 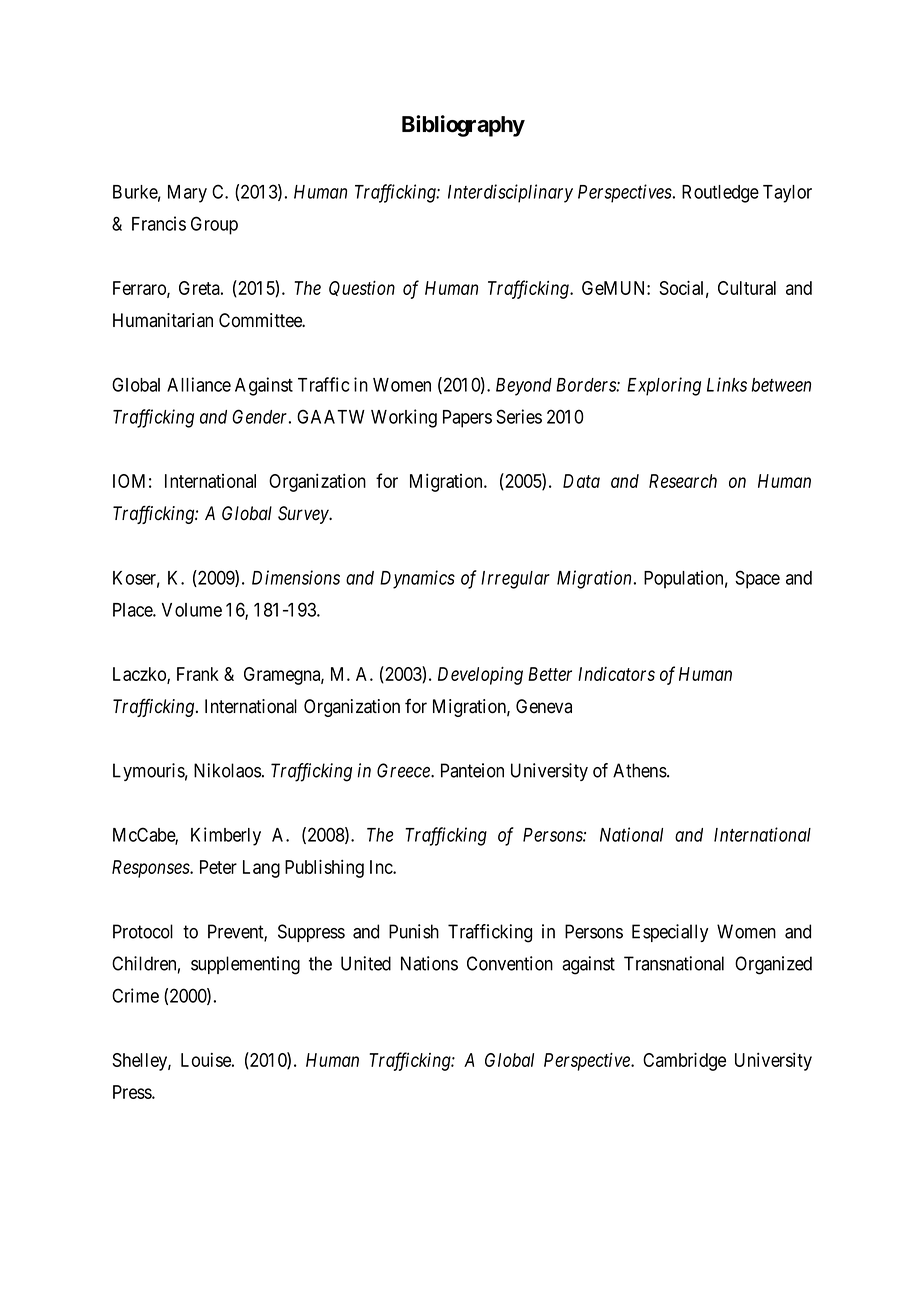 What do you see at coordinates (429, 963) in the screenshot?
I see `Nations` at bounding box center [429, 963].
